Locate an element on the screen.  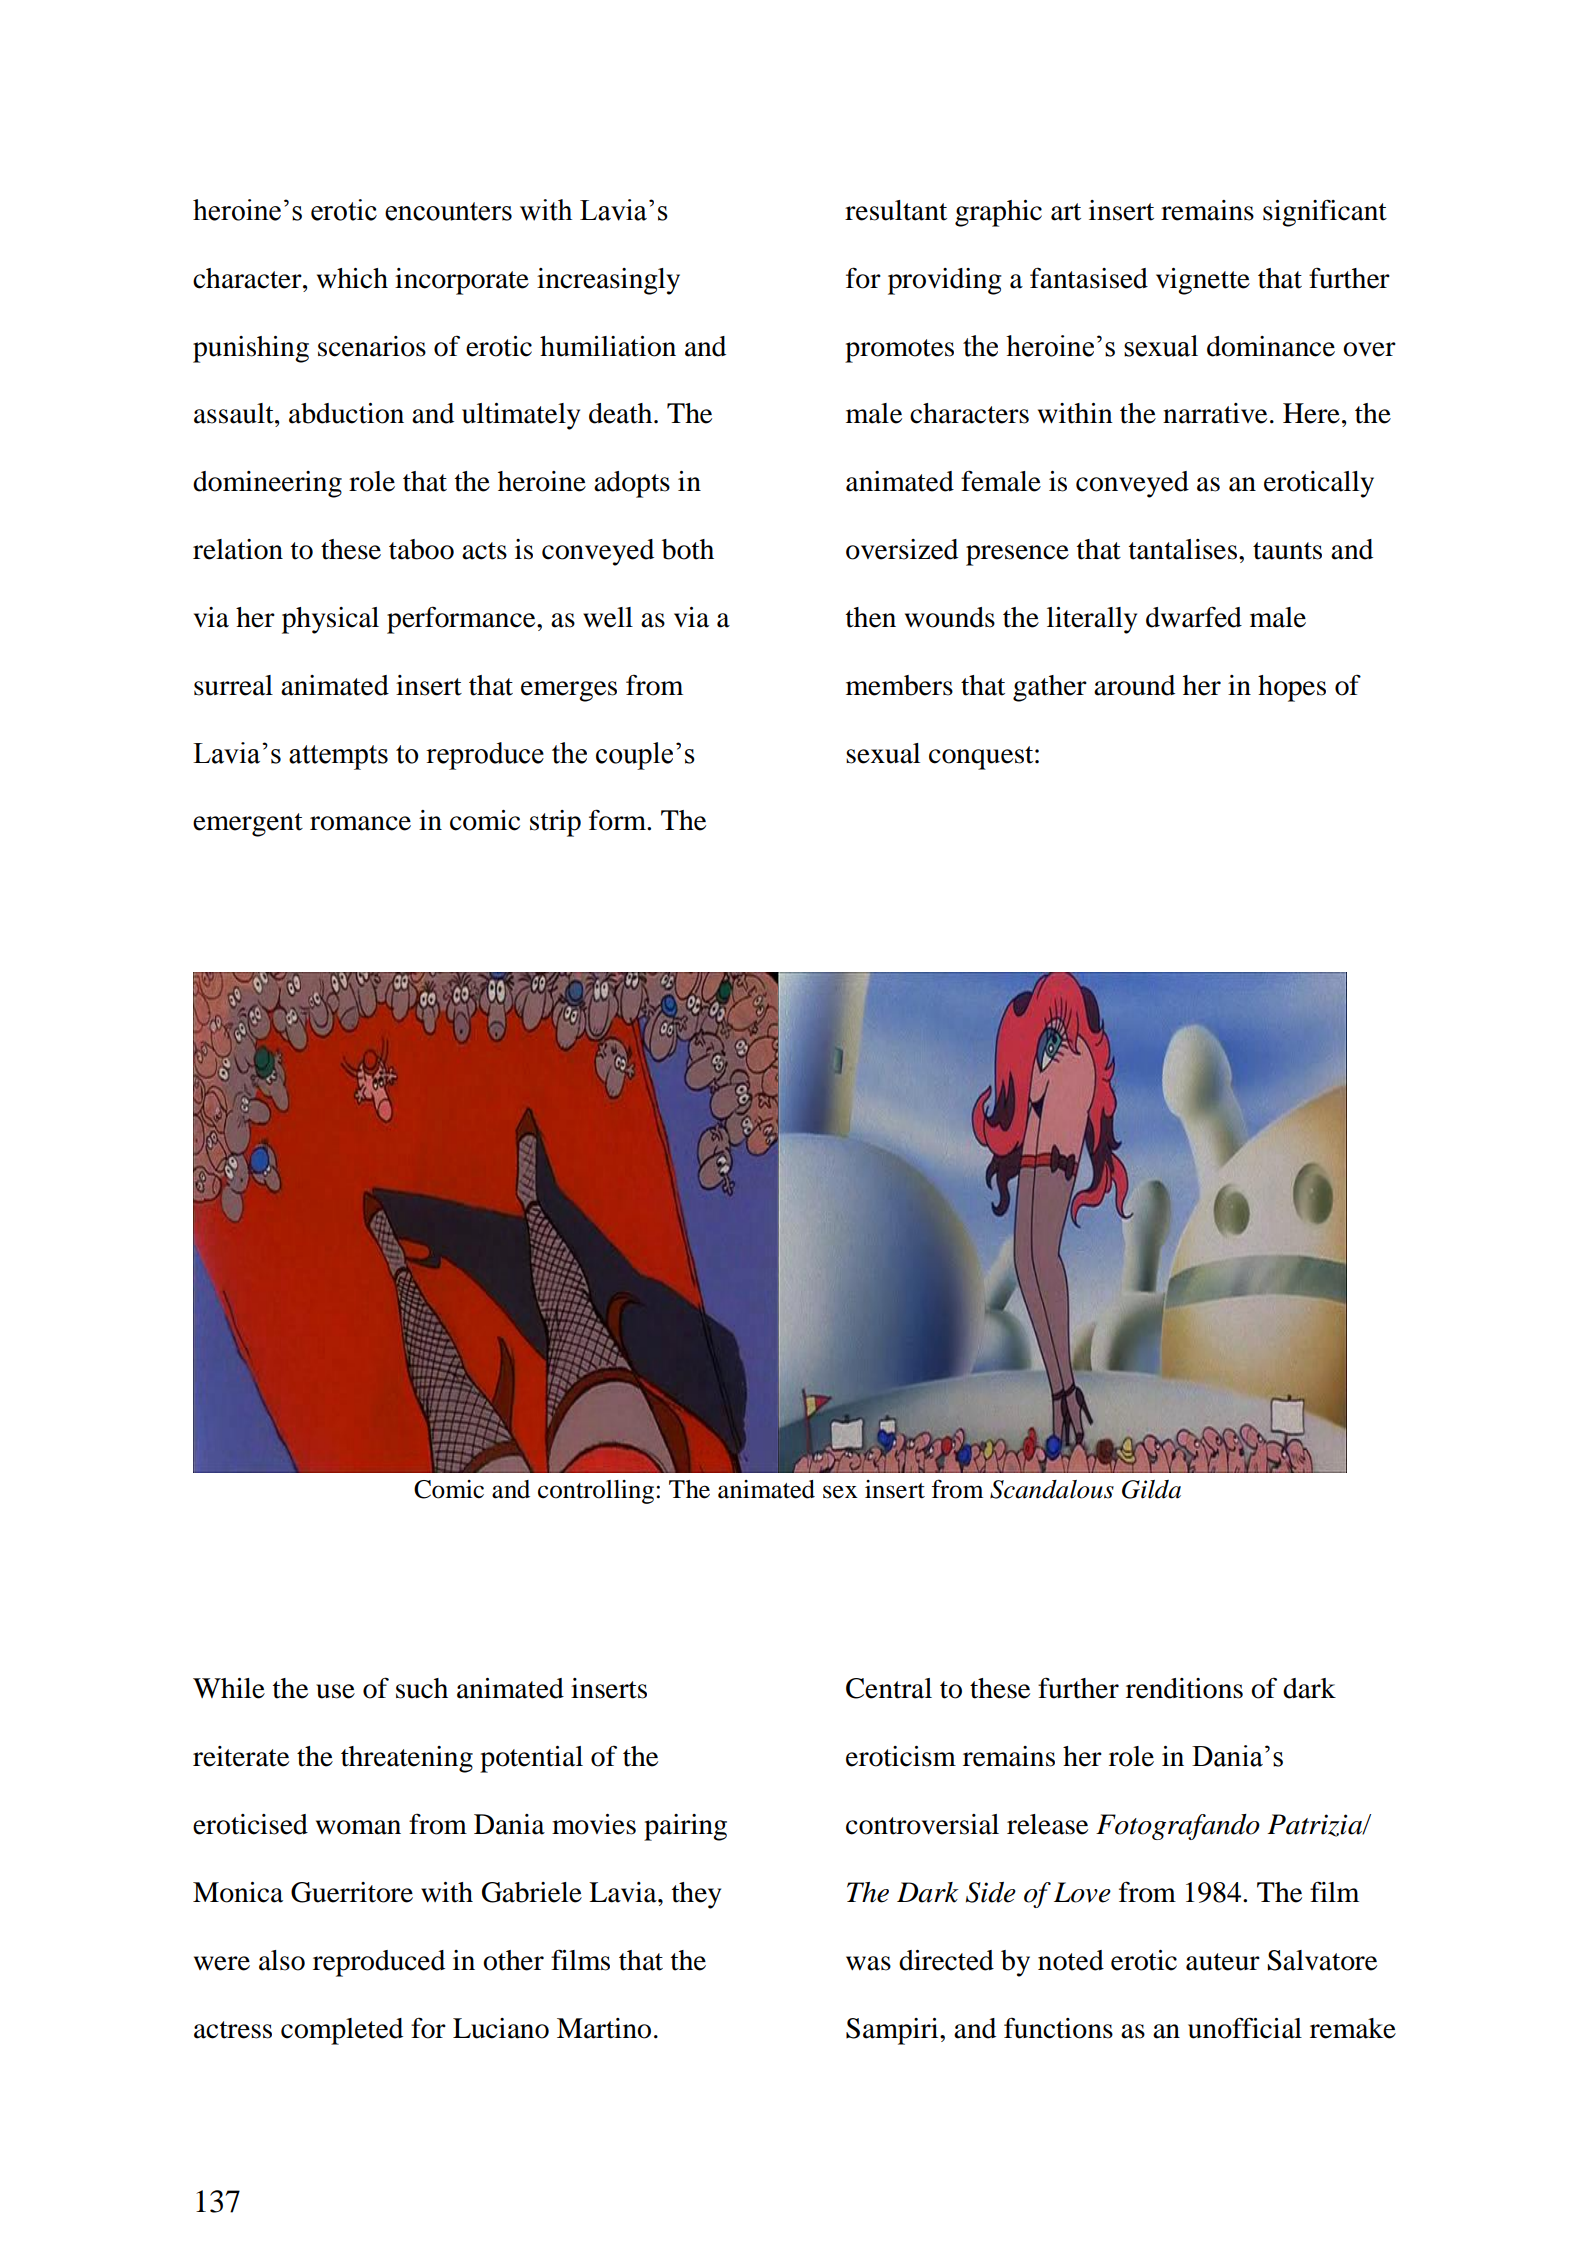
Scandalous is located at coordinates (1052, 1489).
